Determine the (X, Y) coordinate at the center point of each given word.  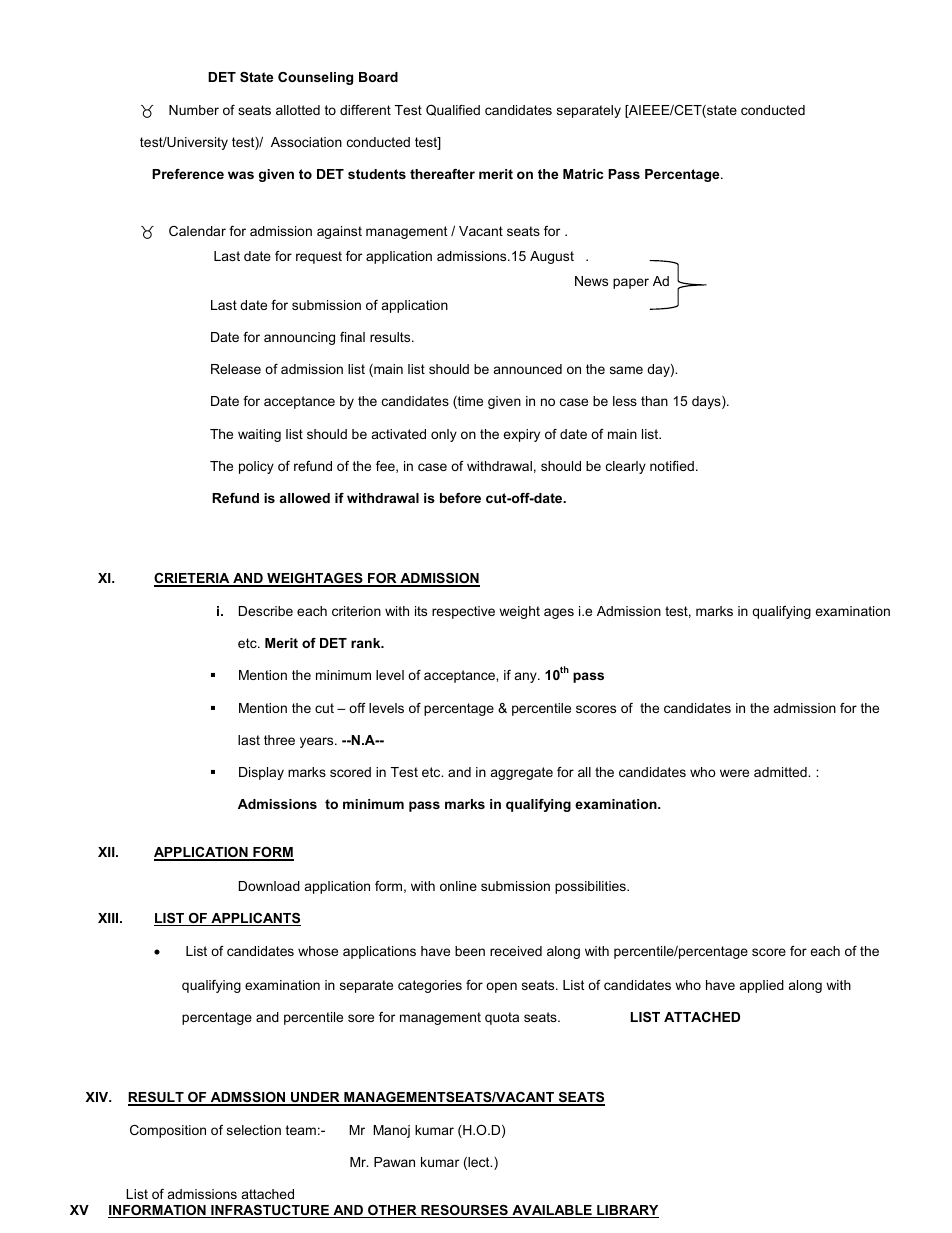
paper (631, 283)
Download (269, 886)
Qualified (453, 110)
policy (256, 467)
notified (672, 466)
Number (194, 110)
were (734, 773)
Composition (168, 1131)
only (444, 435)
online (458, 886)
